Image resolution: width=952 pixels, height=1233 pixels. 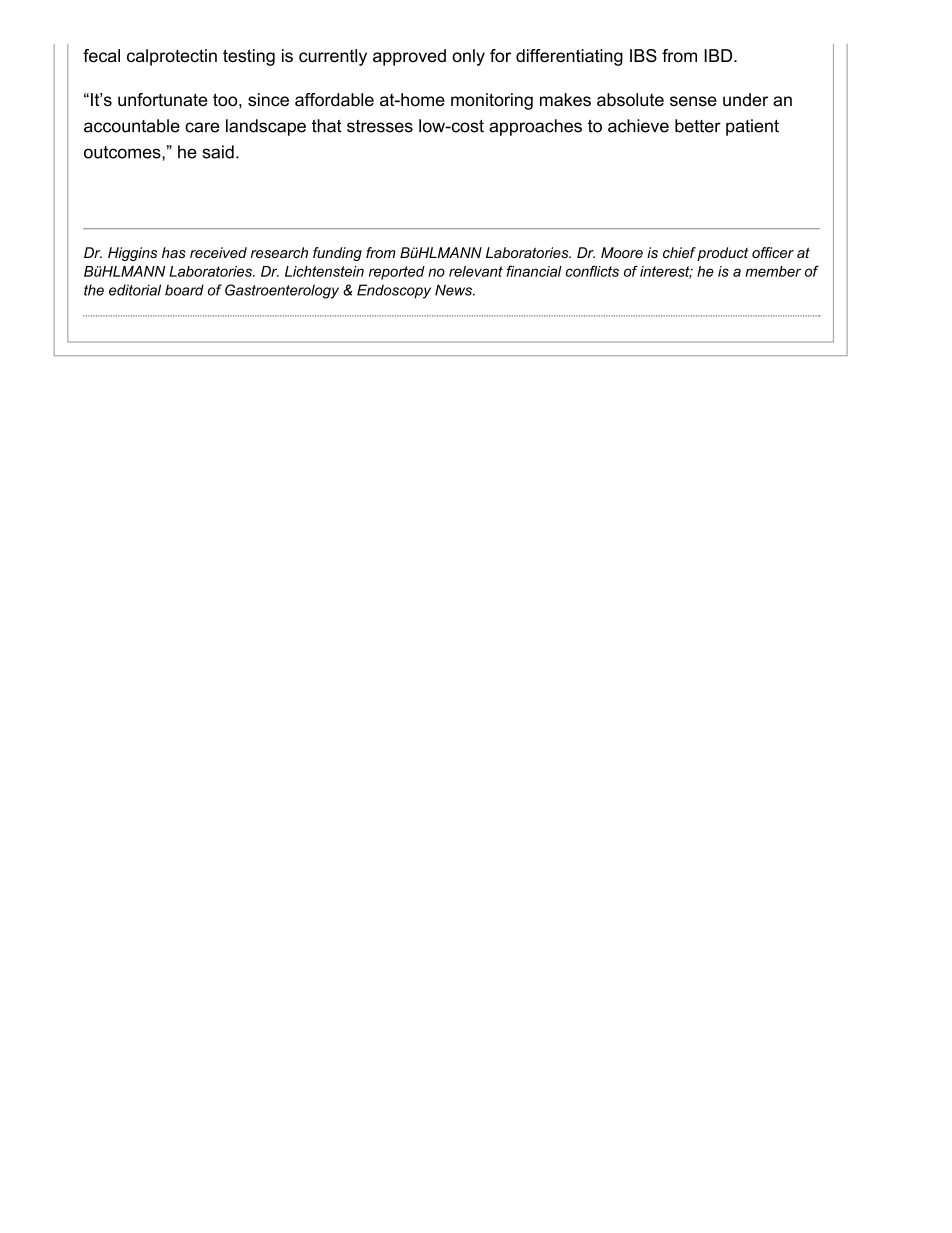 What do you see at coordinates (174, 252) in the screenshot?
I see `has` at bounding box center [174, 252].
